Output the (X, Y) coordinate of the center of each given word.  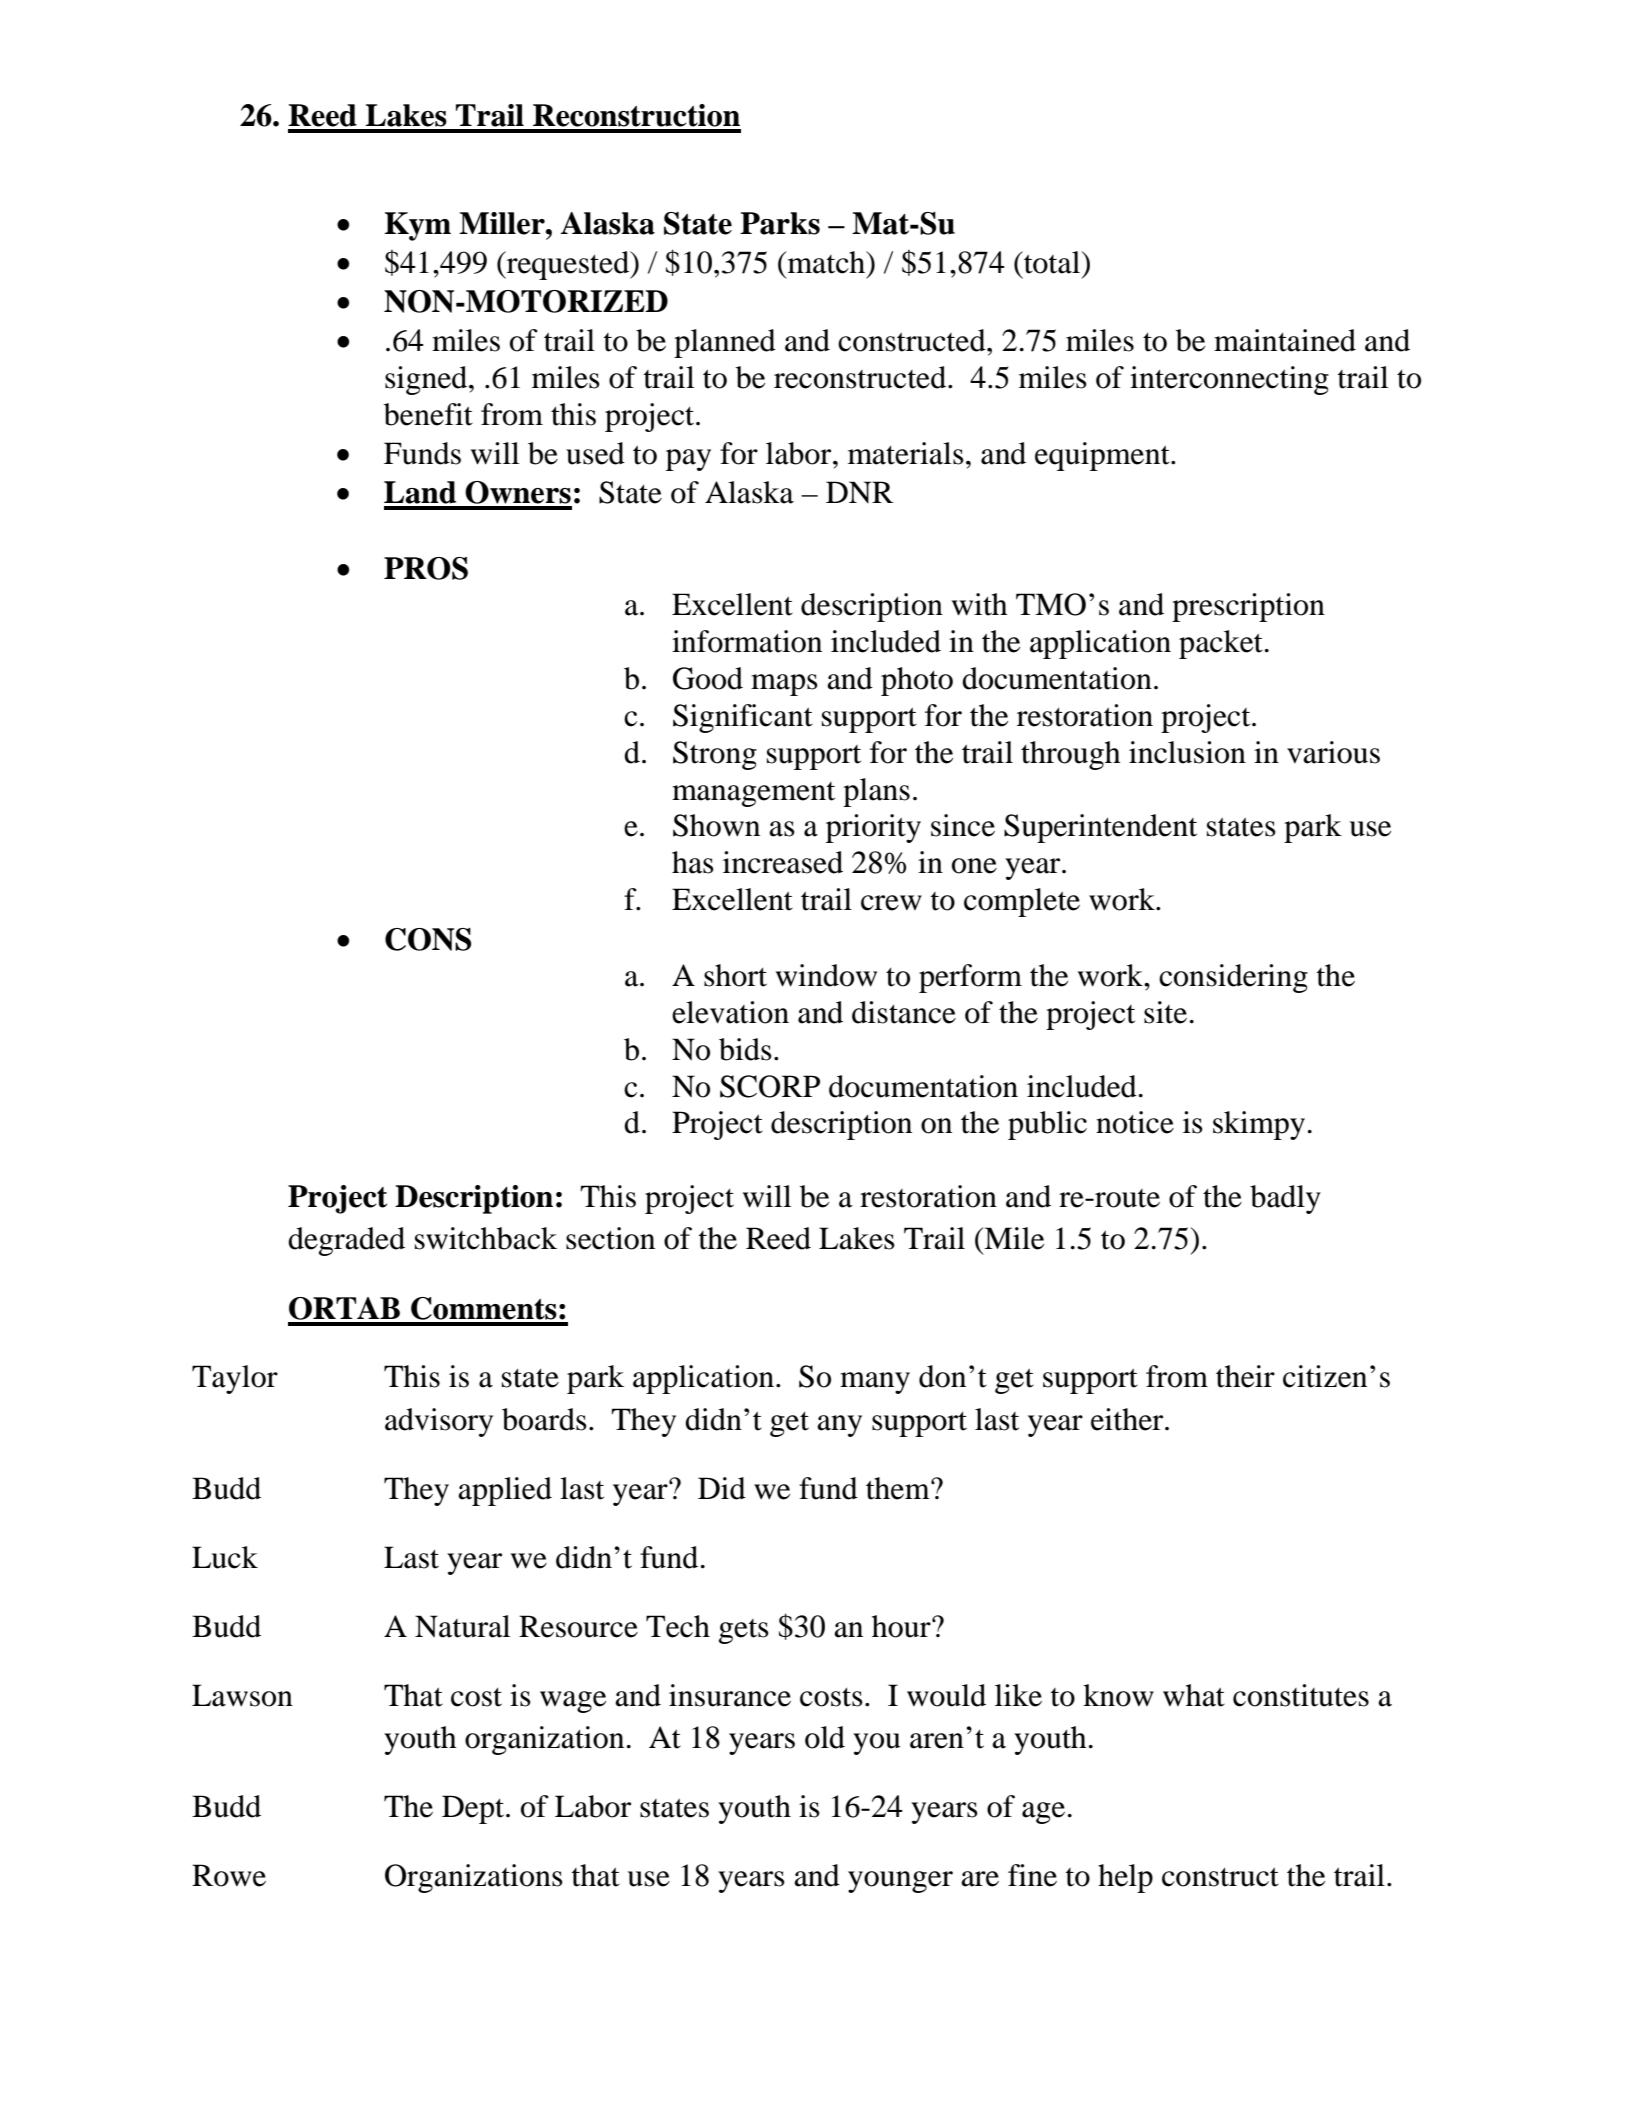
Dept (474, 1809)
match (827, 262)
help (1125, 1878)
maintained (1285, 340)
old (825, 1737)
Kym (418, 226)
